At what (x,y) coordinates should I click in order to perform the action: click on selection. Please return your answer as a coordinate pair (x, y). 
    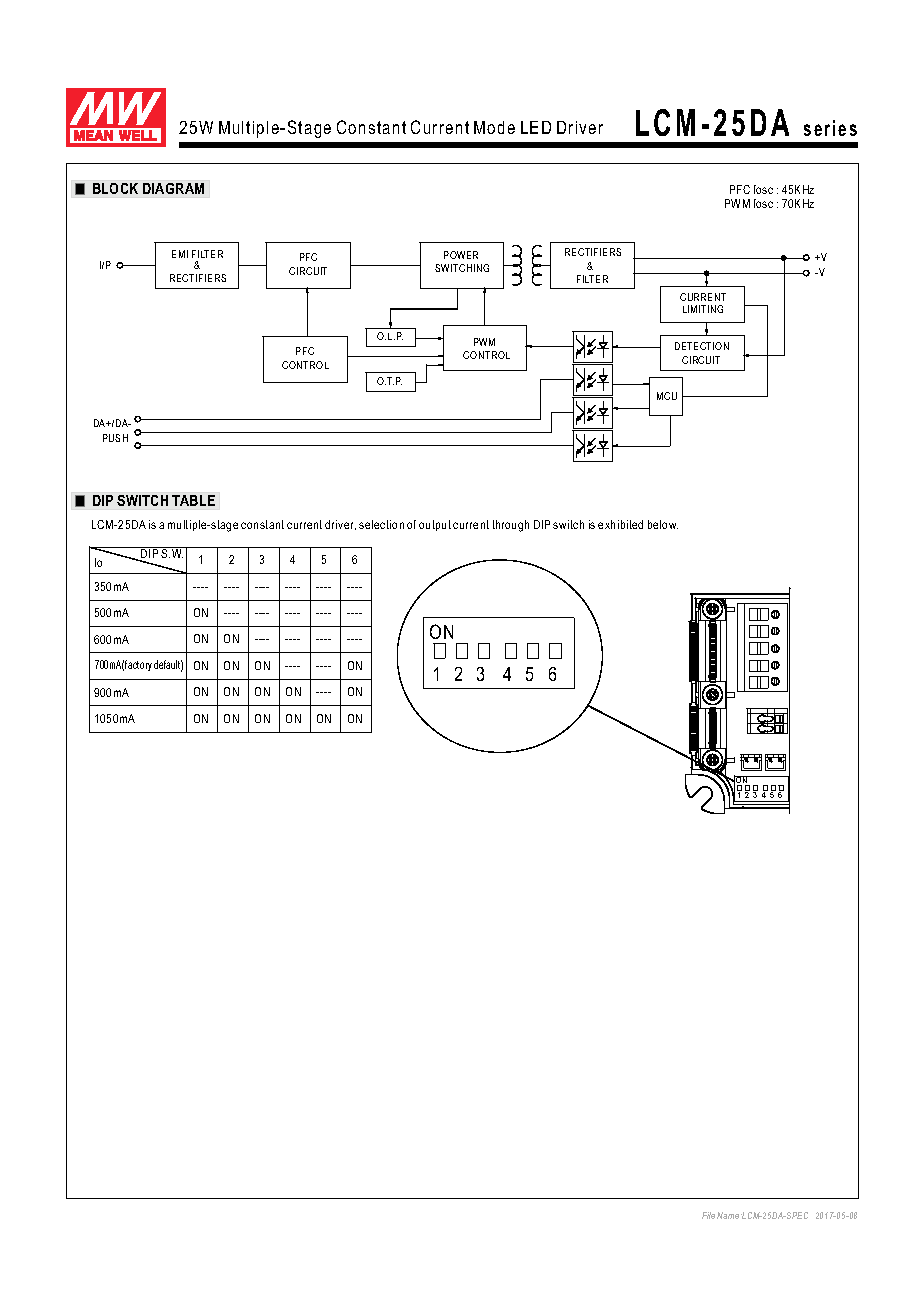
    Looking at the image, I should click on (381, 524).
